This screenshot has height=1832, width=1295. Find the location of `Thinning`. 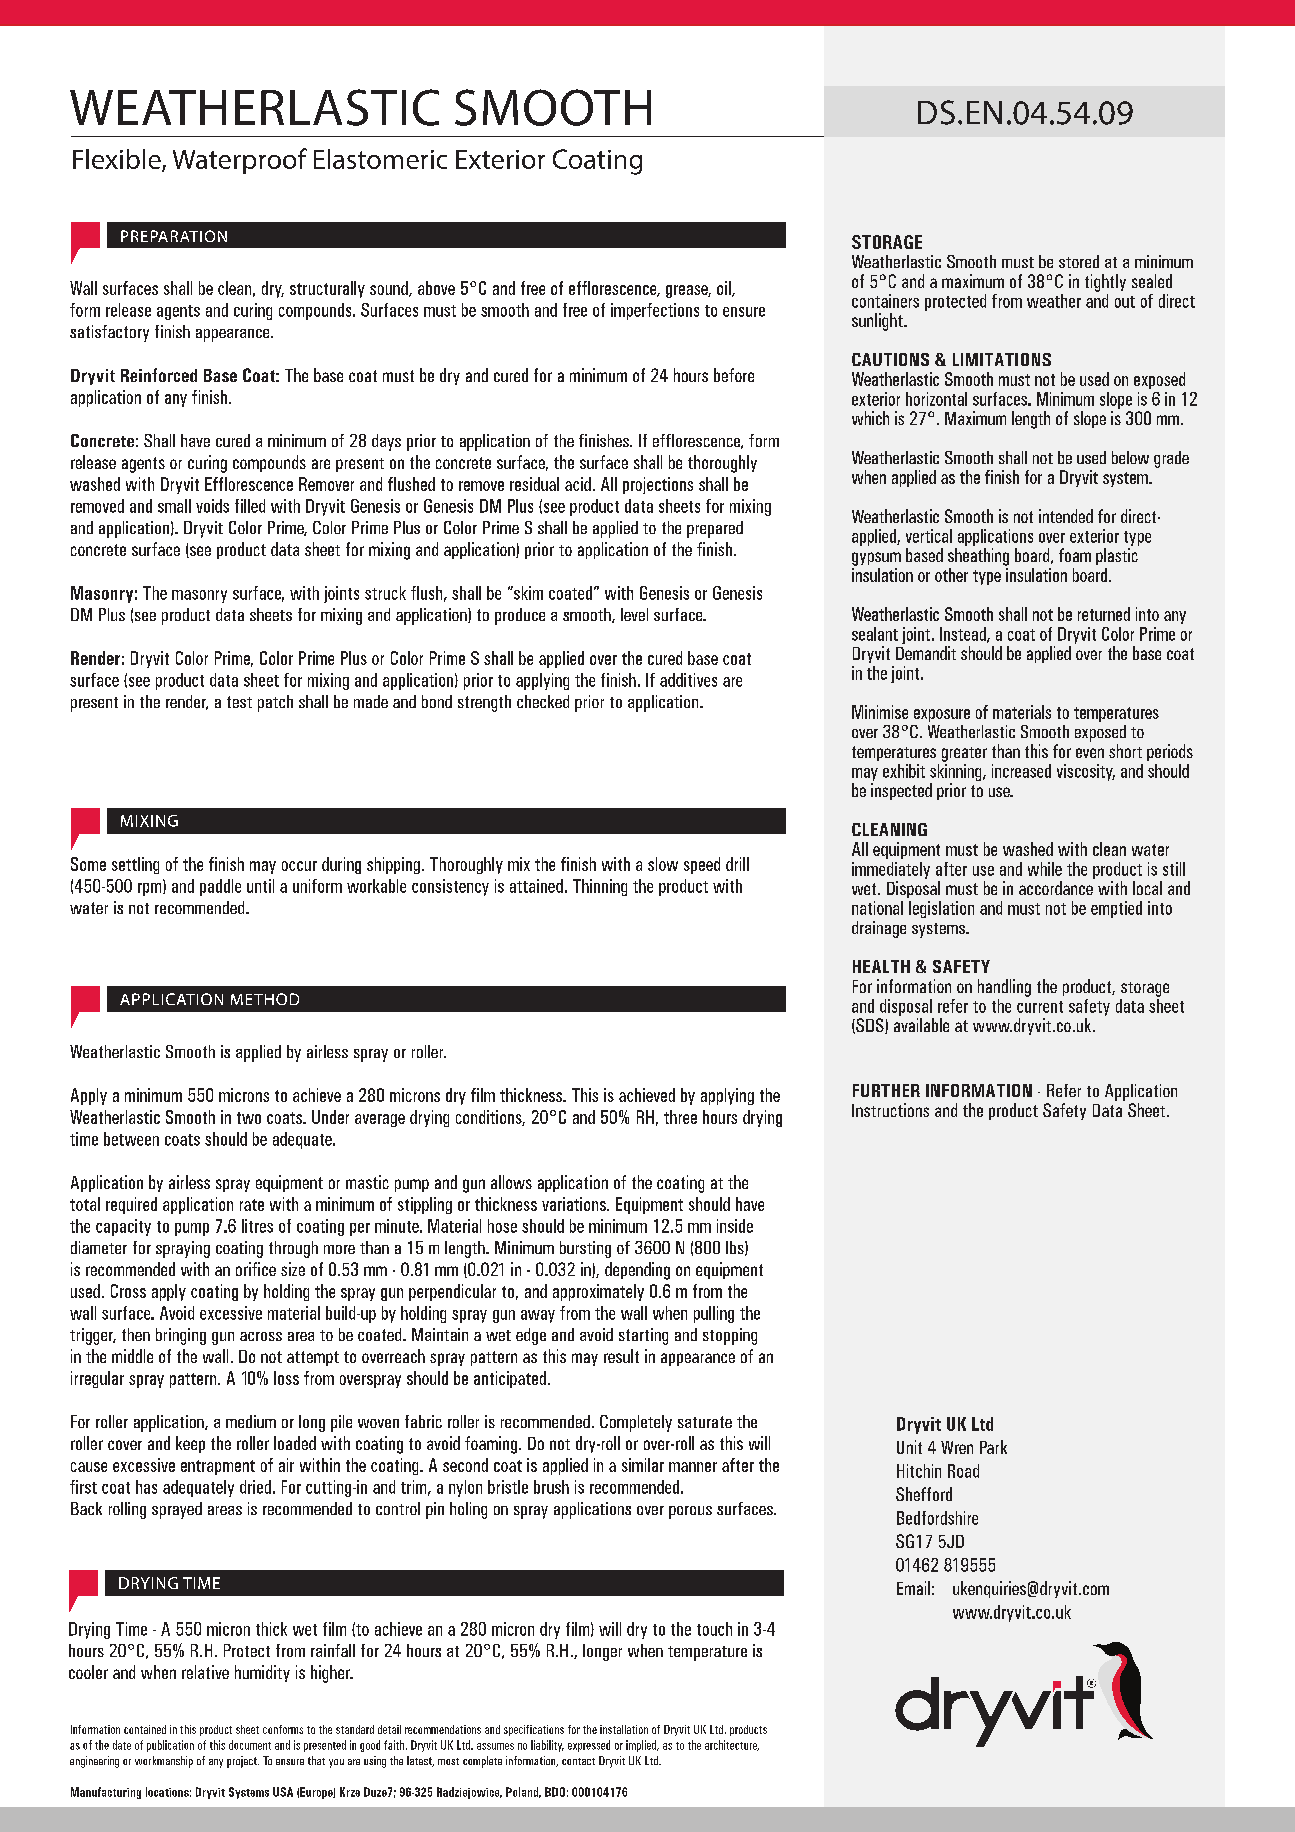

Thinning is located at coordinates (600, 887).
